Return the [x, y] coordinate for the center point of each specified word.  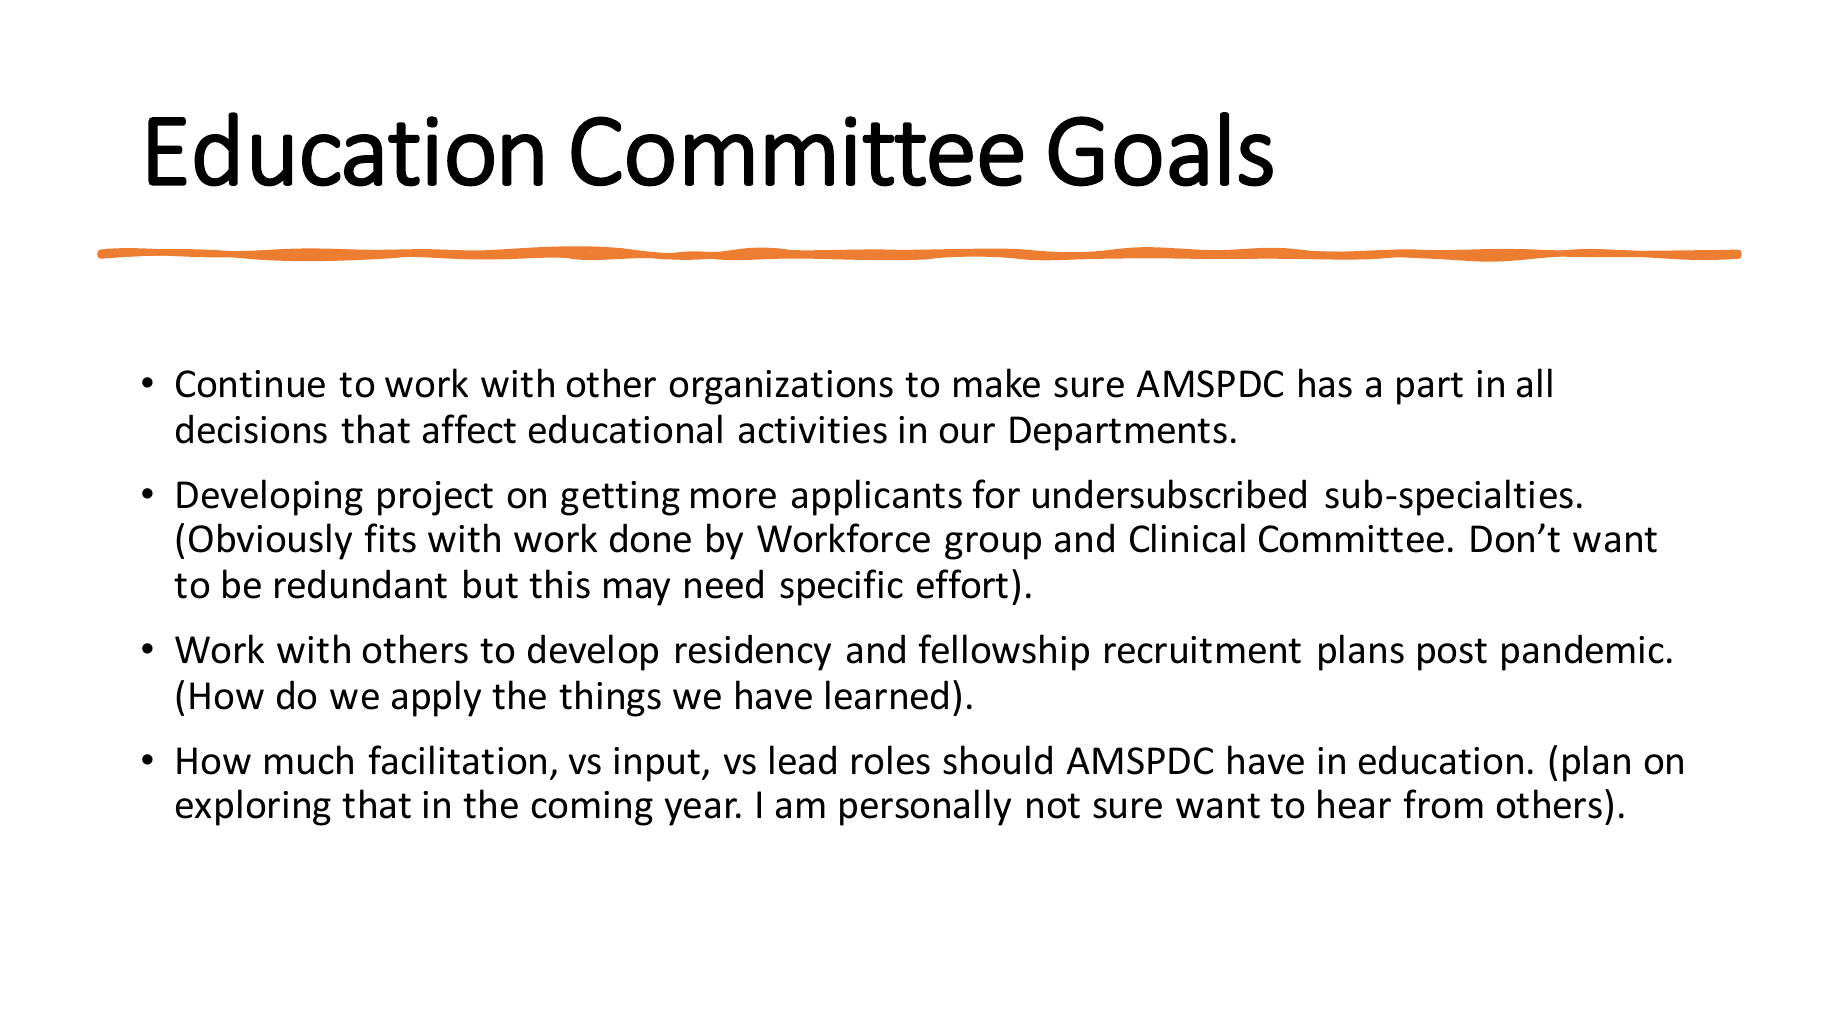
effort [962, 584]
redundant [361, 584]
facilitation [457, 760]
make [997, 383]
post [1452, 654]
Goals [1160, 149]
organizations [781, 387]
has [1325, 383]
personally [925, 807]
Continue [250, 384]
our [967, 433]
